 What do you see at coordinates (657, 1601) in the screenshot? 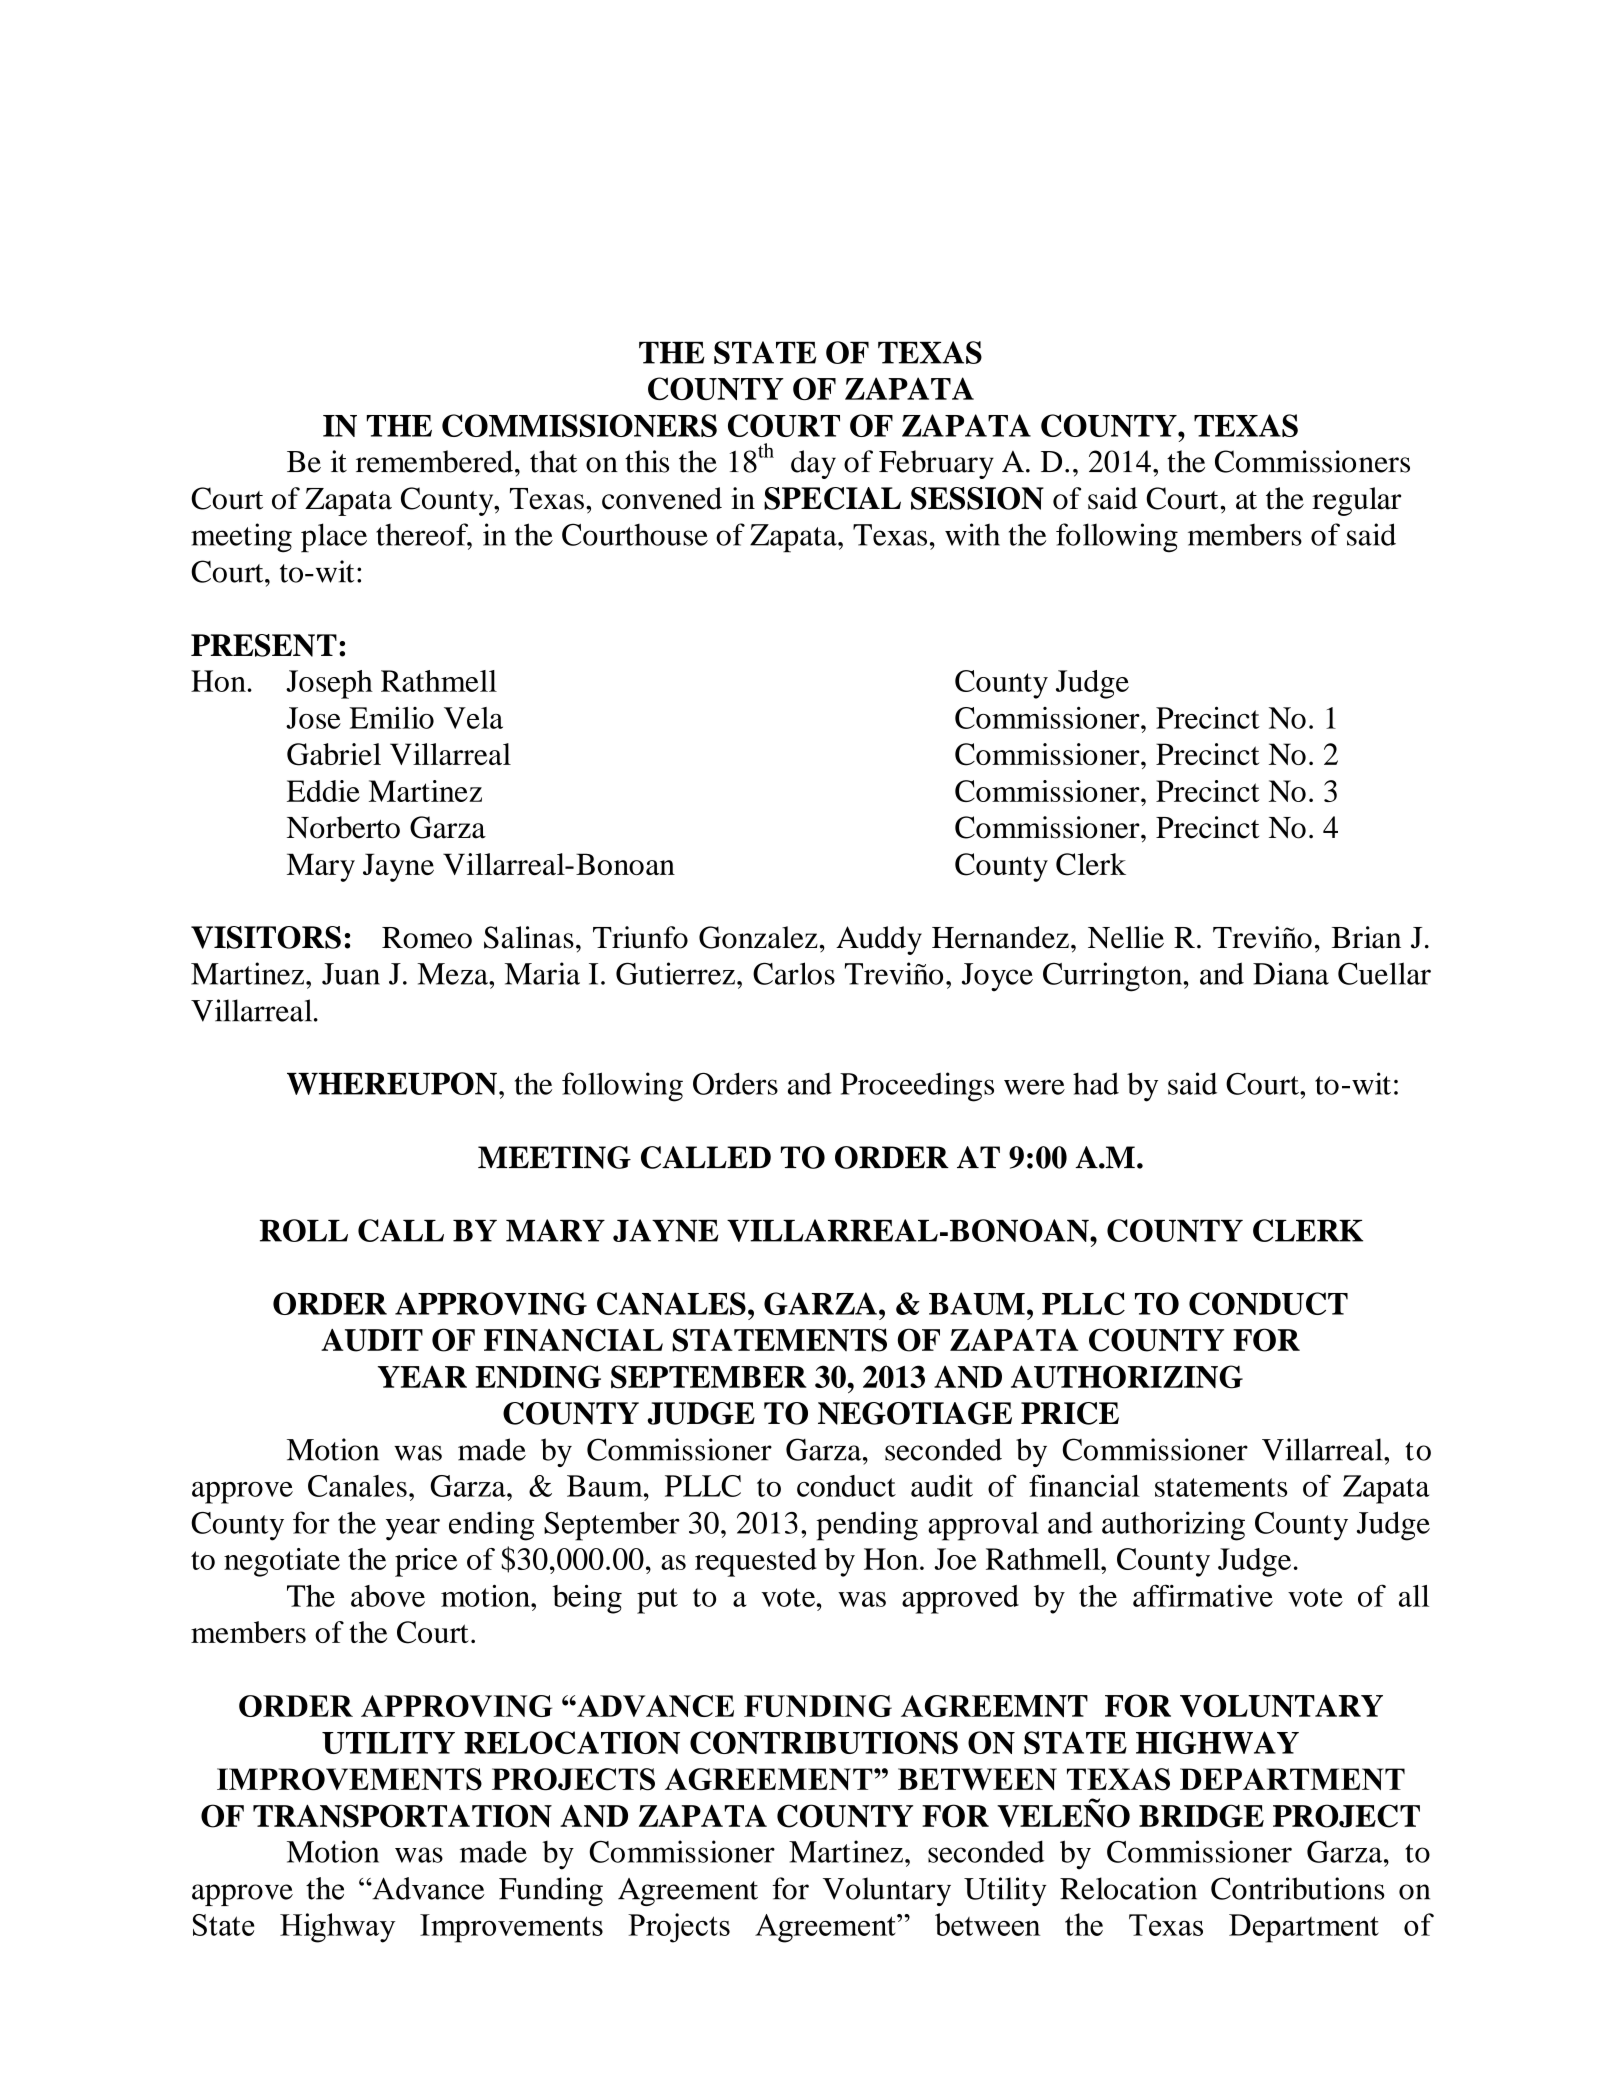
I see `put` at bounding box center [657, 1601].
